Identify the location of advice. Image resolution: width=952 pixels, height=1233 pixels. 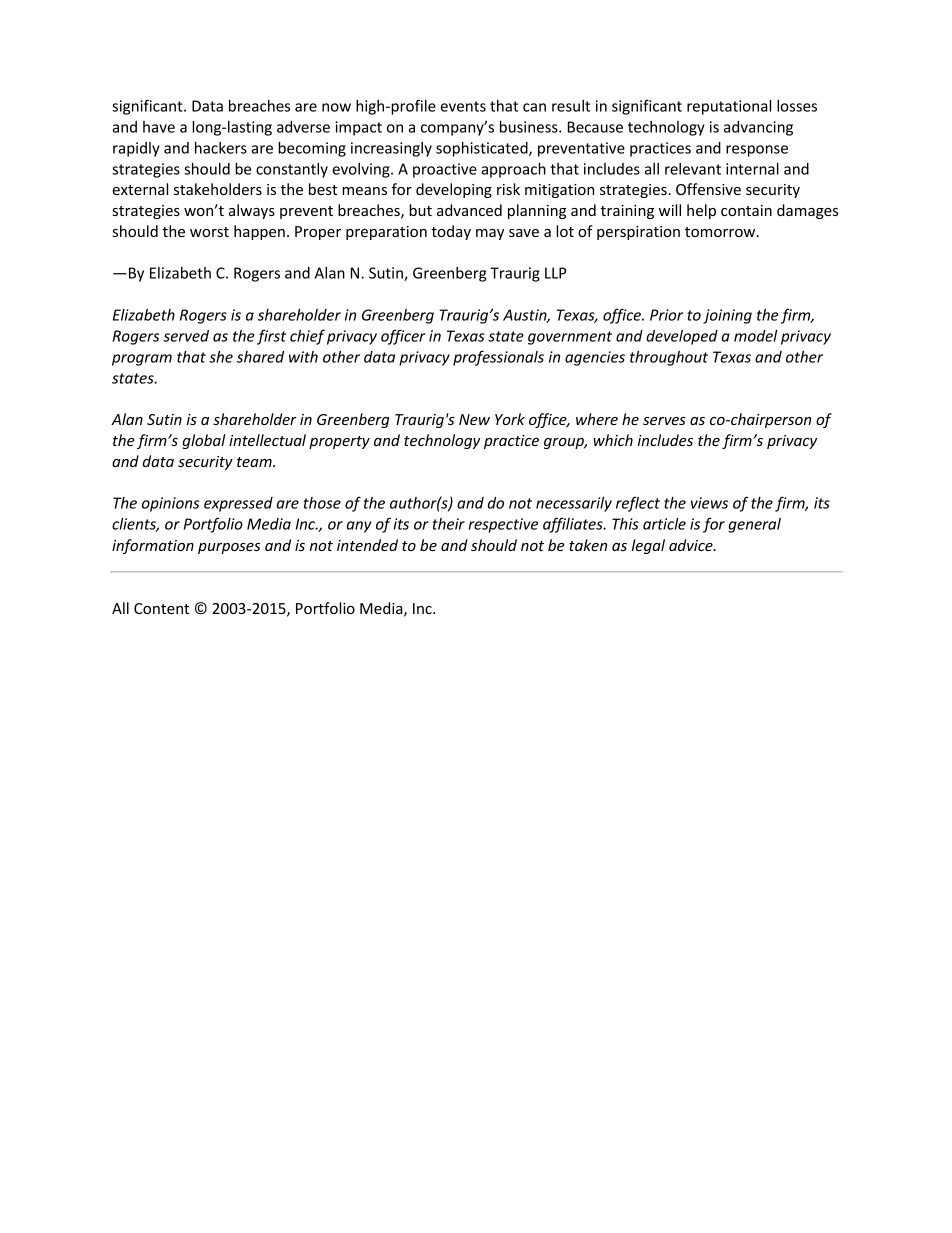
(692, 545).
